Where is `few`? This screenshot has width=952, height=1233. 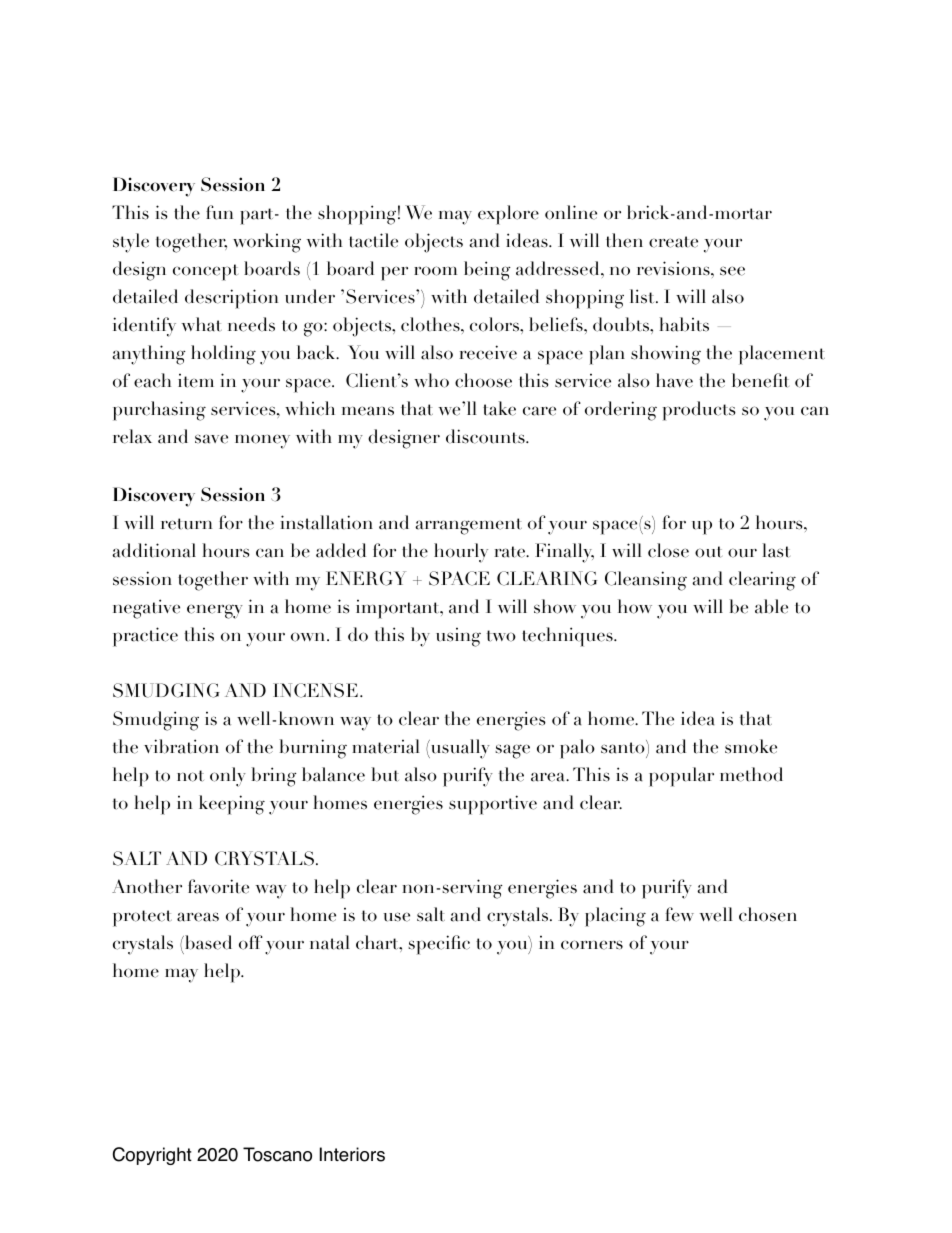 few is located at coordinates (679, 914).
